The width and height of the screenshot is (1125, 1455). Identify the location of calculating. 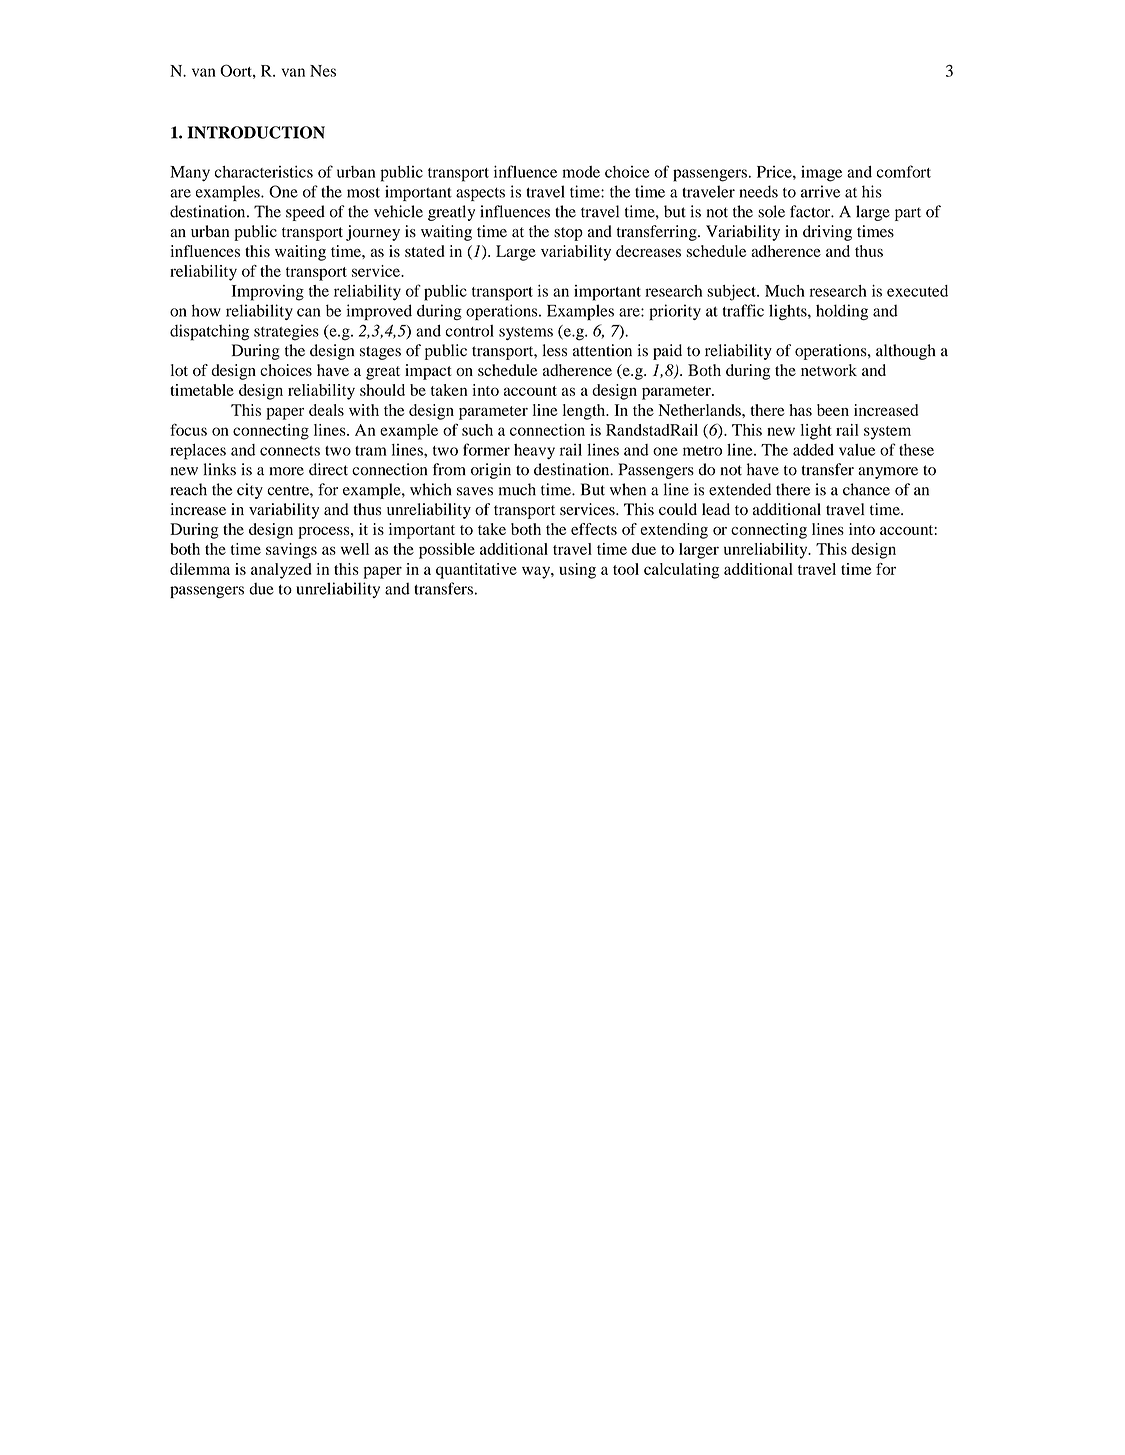
(681, 571).
